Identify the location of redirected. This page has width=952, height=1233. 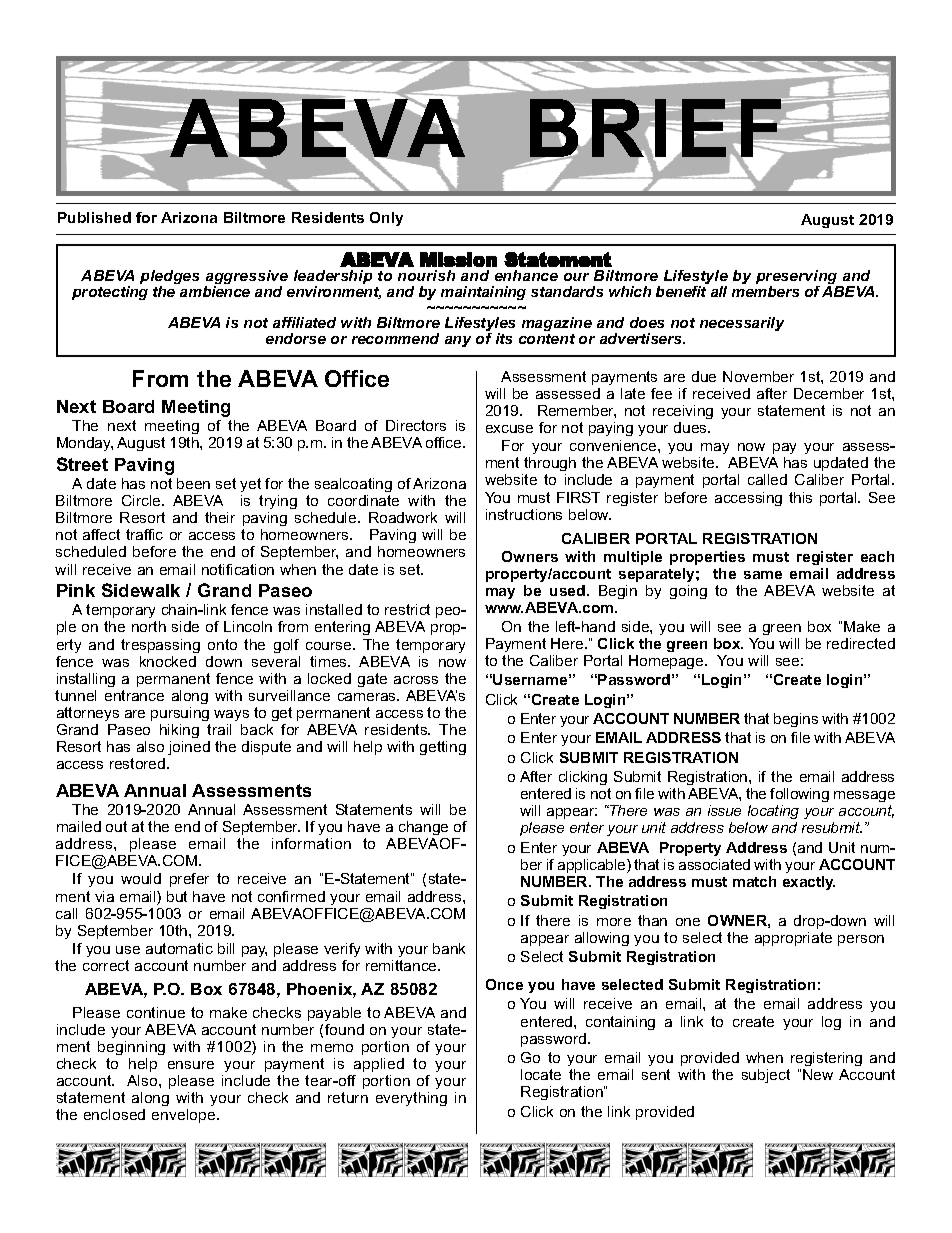
(861, 643).
